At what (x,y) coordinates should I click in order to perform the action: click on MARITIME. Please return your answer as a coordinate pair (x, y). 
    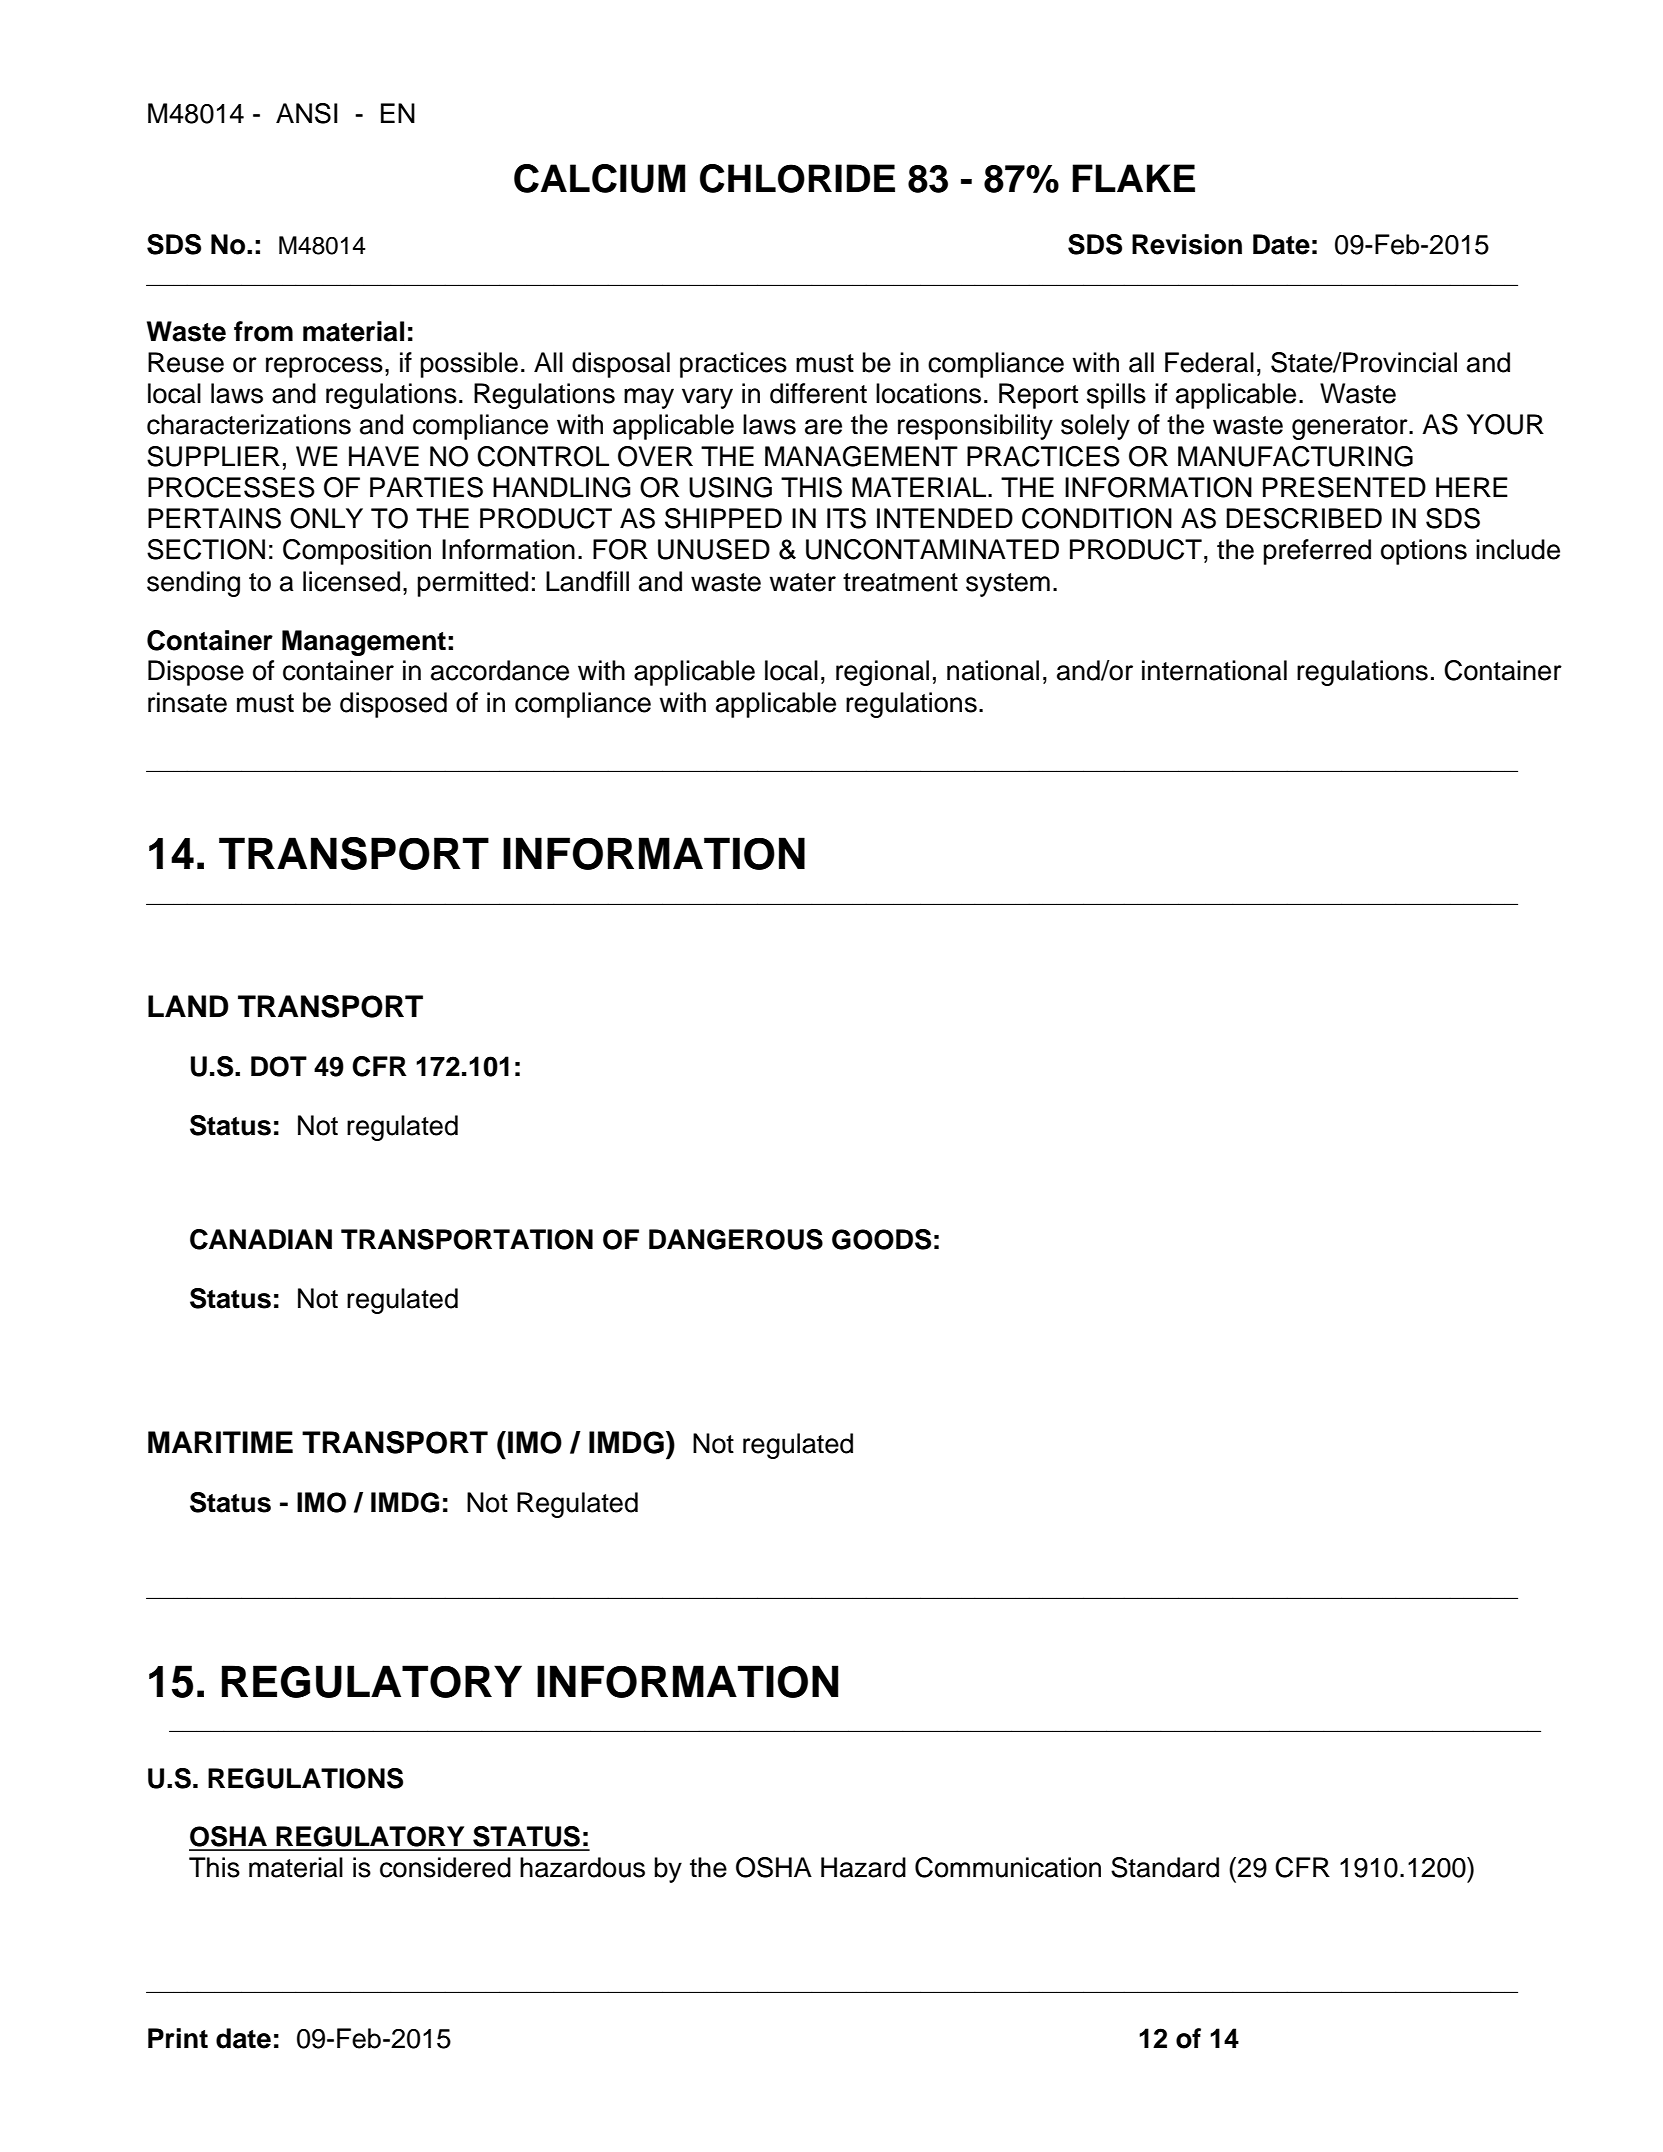
    Looking at the image, I should click on (220, 1442).
